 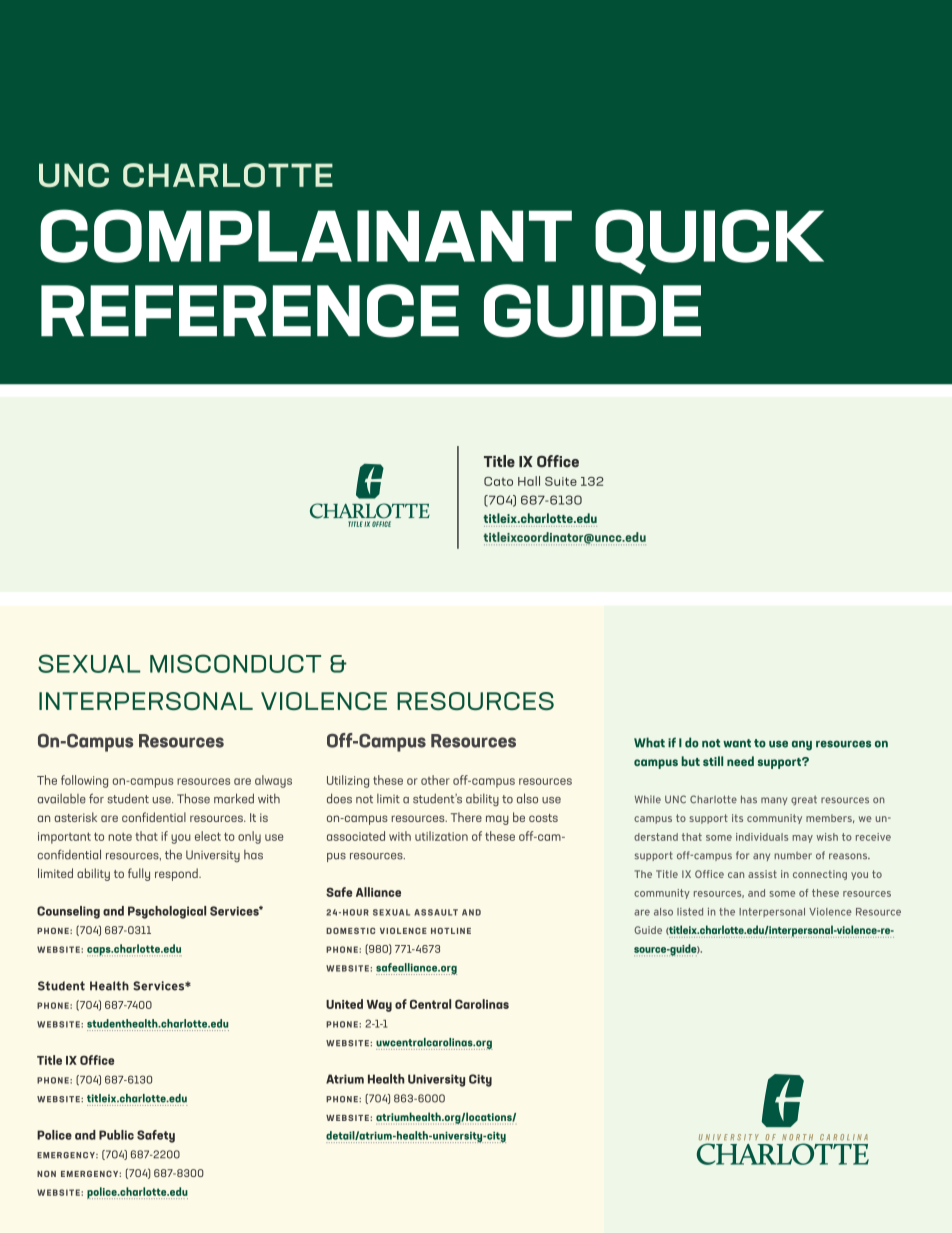 I want to click on Public, so click(x=116, y=1135).
